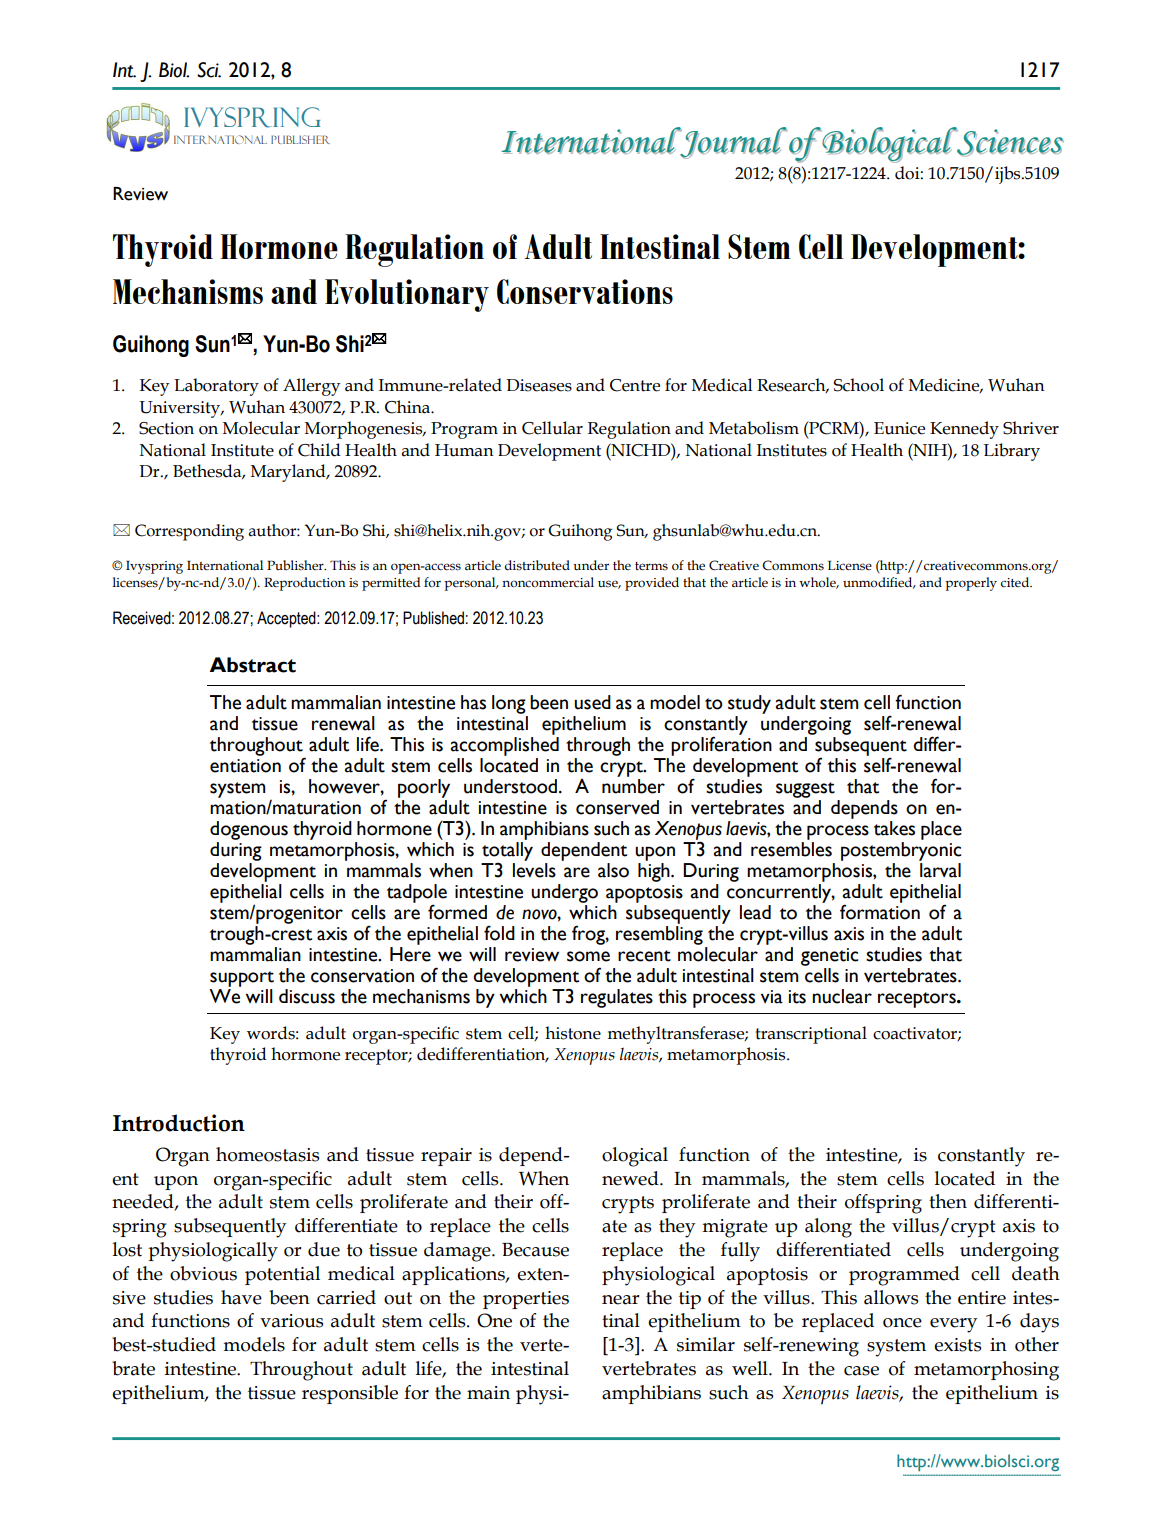  I want to click on Abstract, so click(252, 665).
